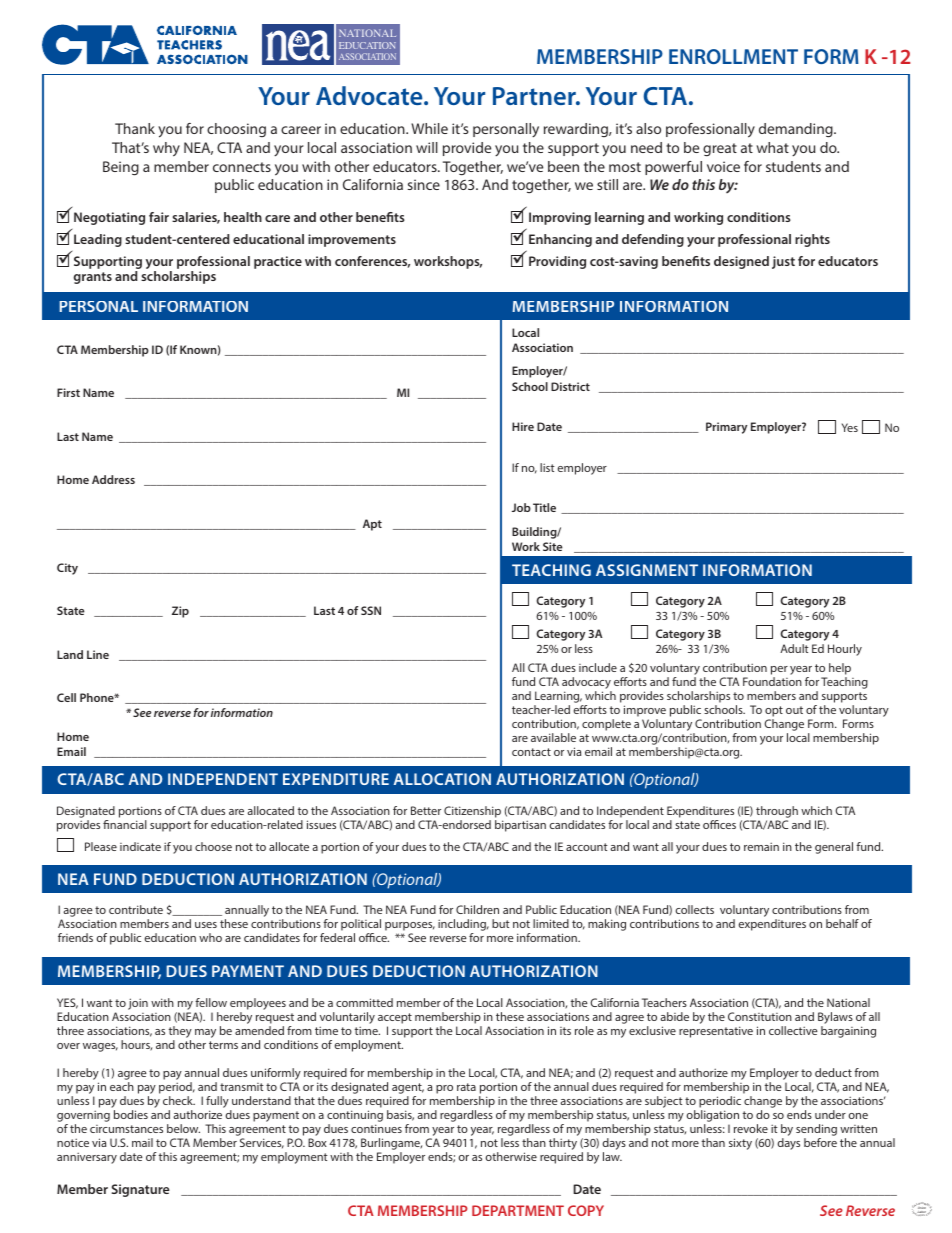  What do you see at coordinates (140, 1190) in the page?
I see `Signature` at bounding box center [140, 1190].
